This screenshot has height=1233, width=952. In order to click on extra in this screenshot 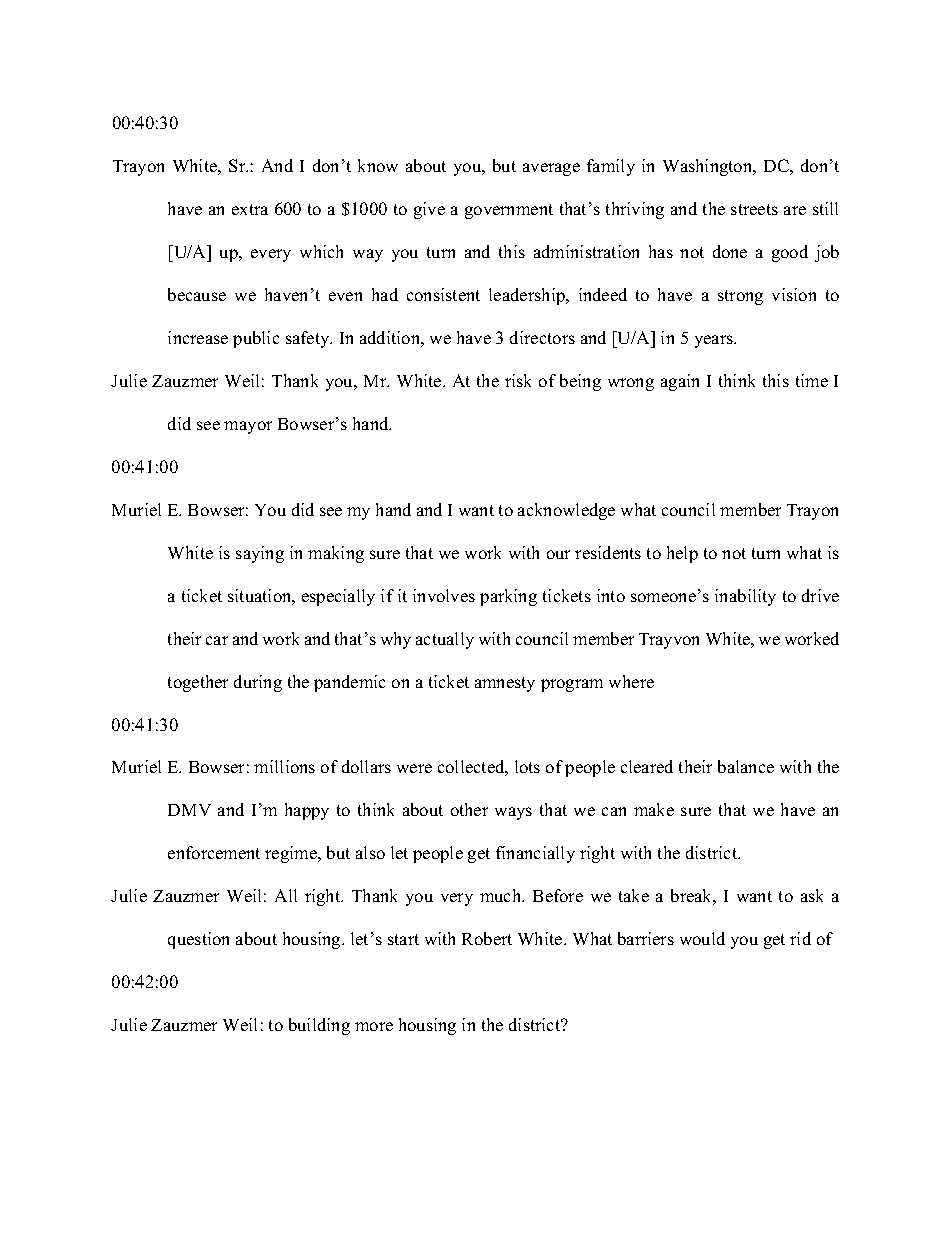, I will do `click(250, 209)`.
